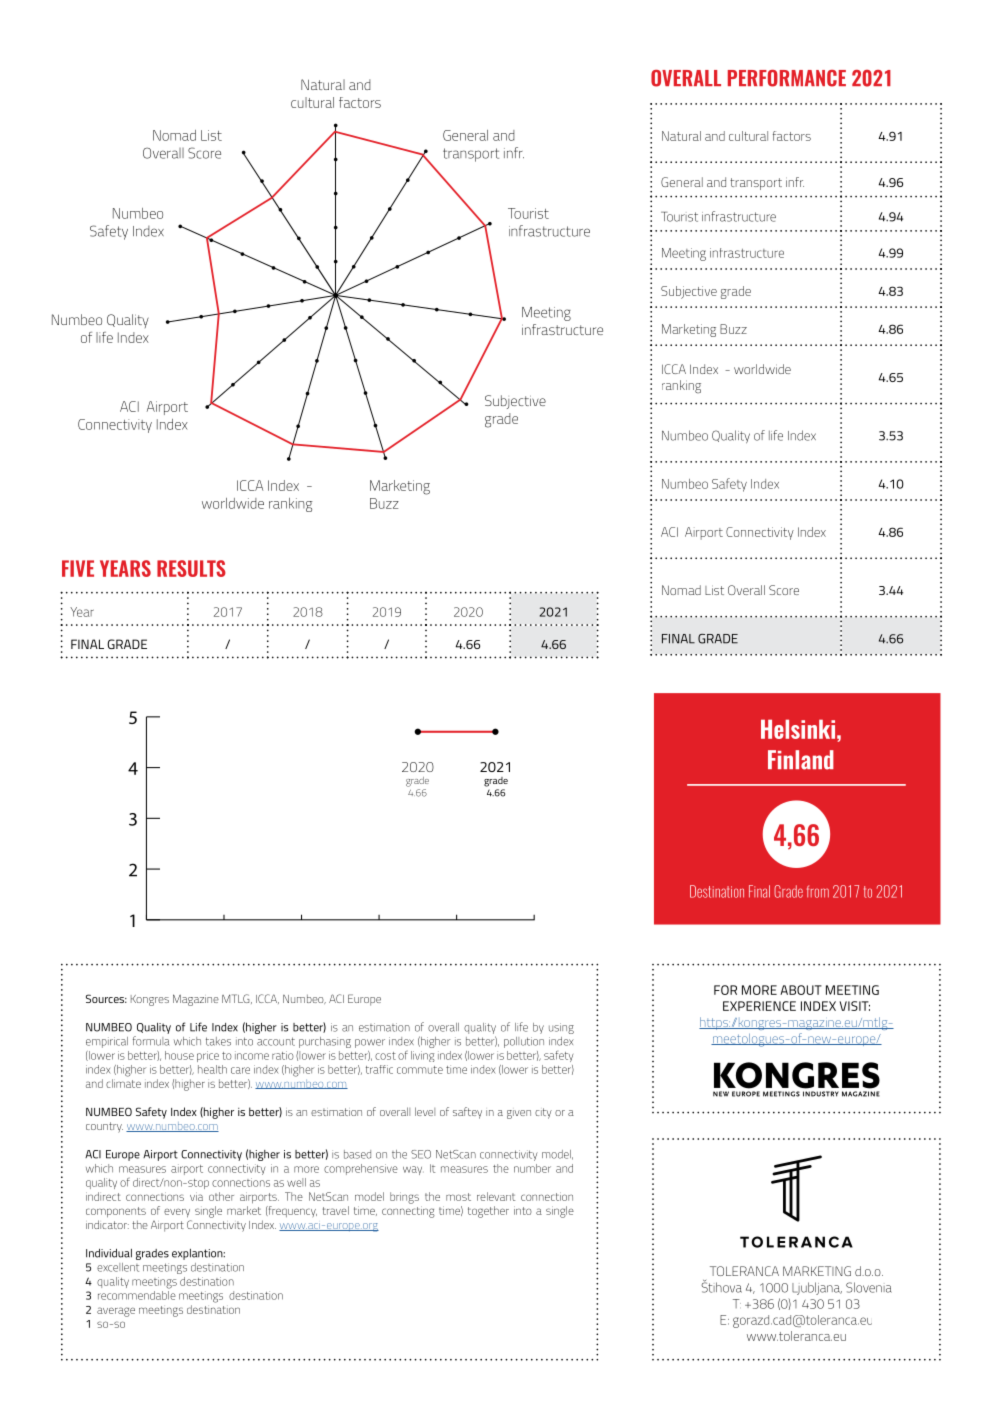 This screenshot has width=1001, height=1416. What do you see at coordinates (801, 990) in the screenshot?
I see `ABOUT` at bounding box center [801, 990].
